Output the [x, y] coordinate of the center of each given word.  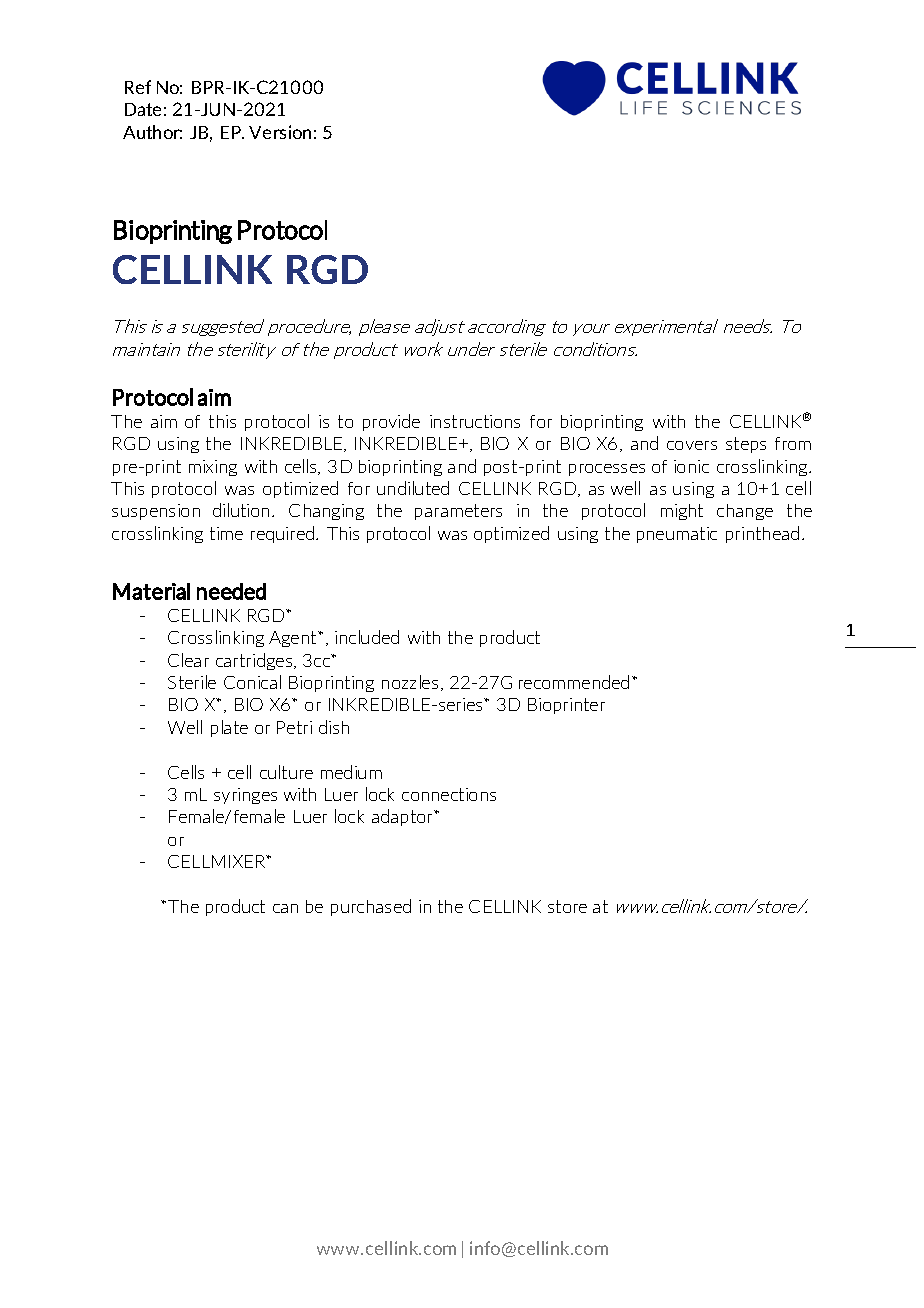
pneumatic [677, 535]
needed [231, 591]
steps [746, 445]
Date [143, 109]
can [285, 908]
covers [692, 445]
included [367, 637]
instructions [475, 421]
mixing [213, 468]
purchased [371, 907]
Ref [138, 87]
